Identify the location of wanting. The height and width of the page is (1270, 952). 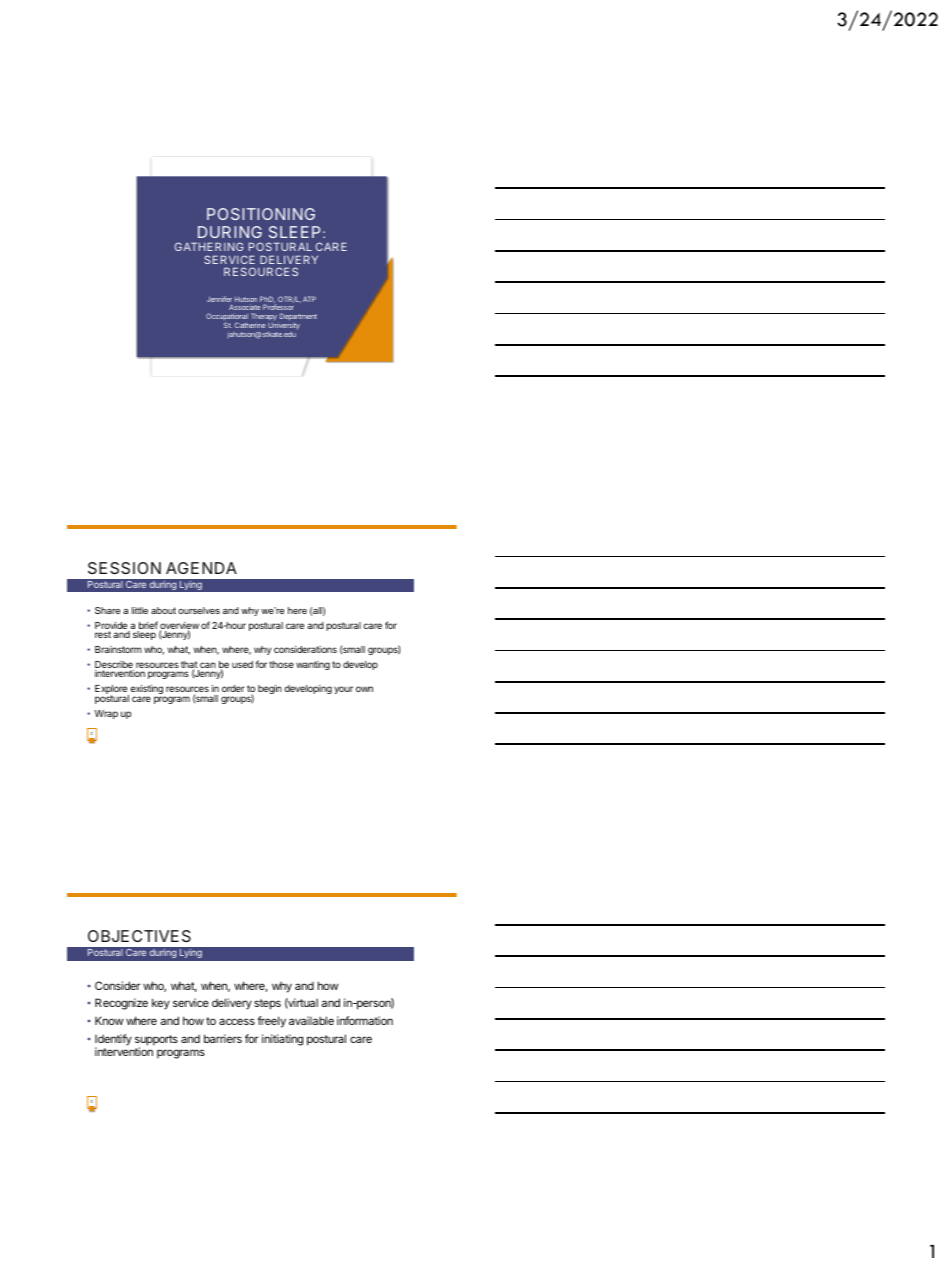
(313, 665).
